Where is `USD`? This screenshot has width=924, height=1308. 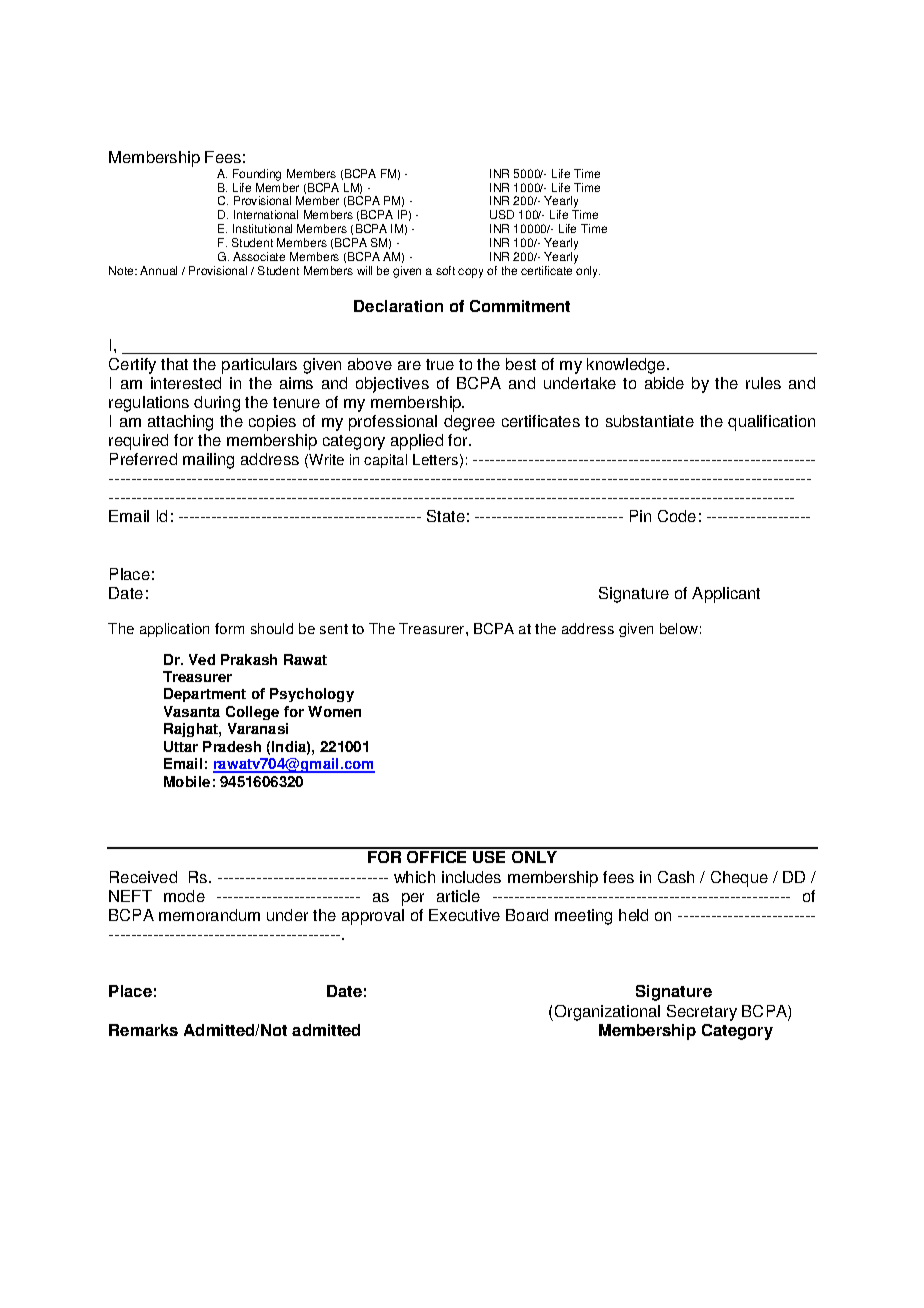
USD is located at coordinates (502, 214).
